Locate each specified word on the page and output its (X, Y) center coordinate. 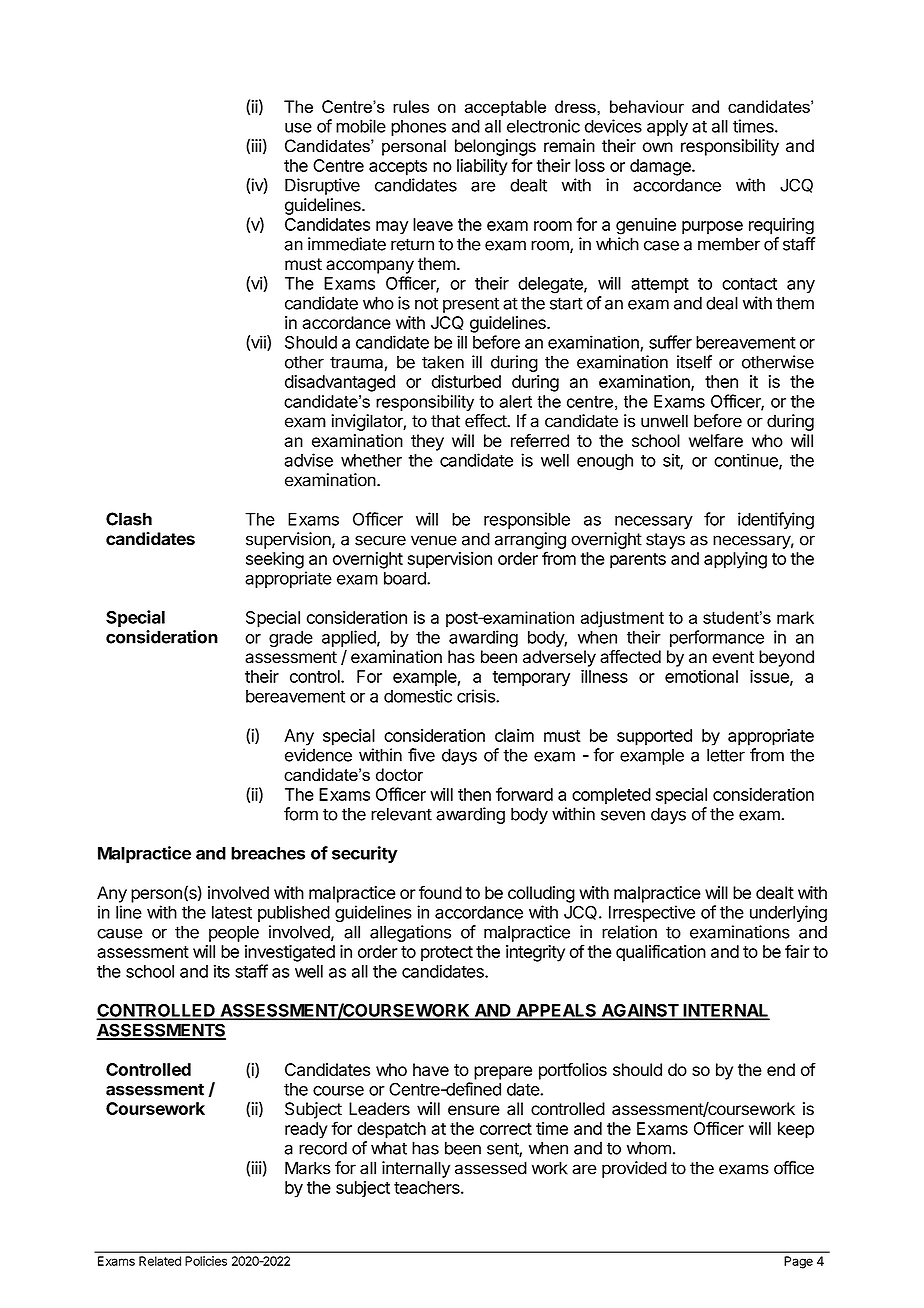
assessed (491, 1168)
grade (291, 639)
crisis (477, 696)
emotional (701, 676)
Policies (206, 1261)
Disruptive (322, 186)
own (658, 147)
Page (798, 1262)
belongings (495, 147)
